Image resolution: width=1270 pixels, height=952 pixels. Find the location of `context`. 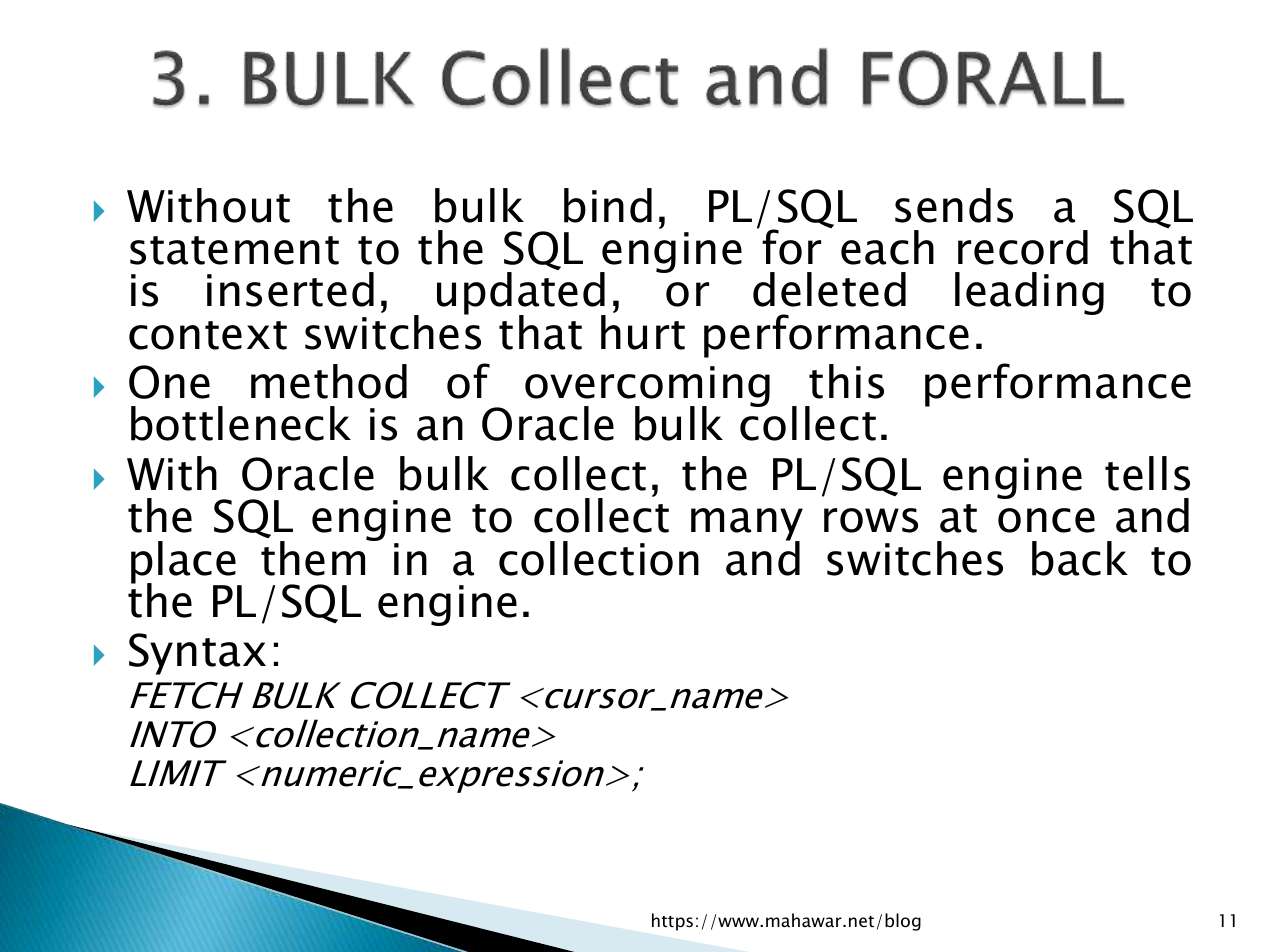

context is located at coordinates (208, 335).
